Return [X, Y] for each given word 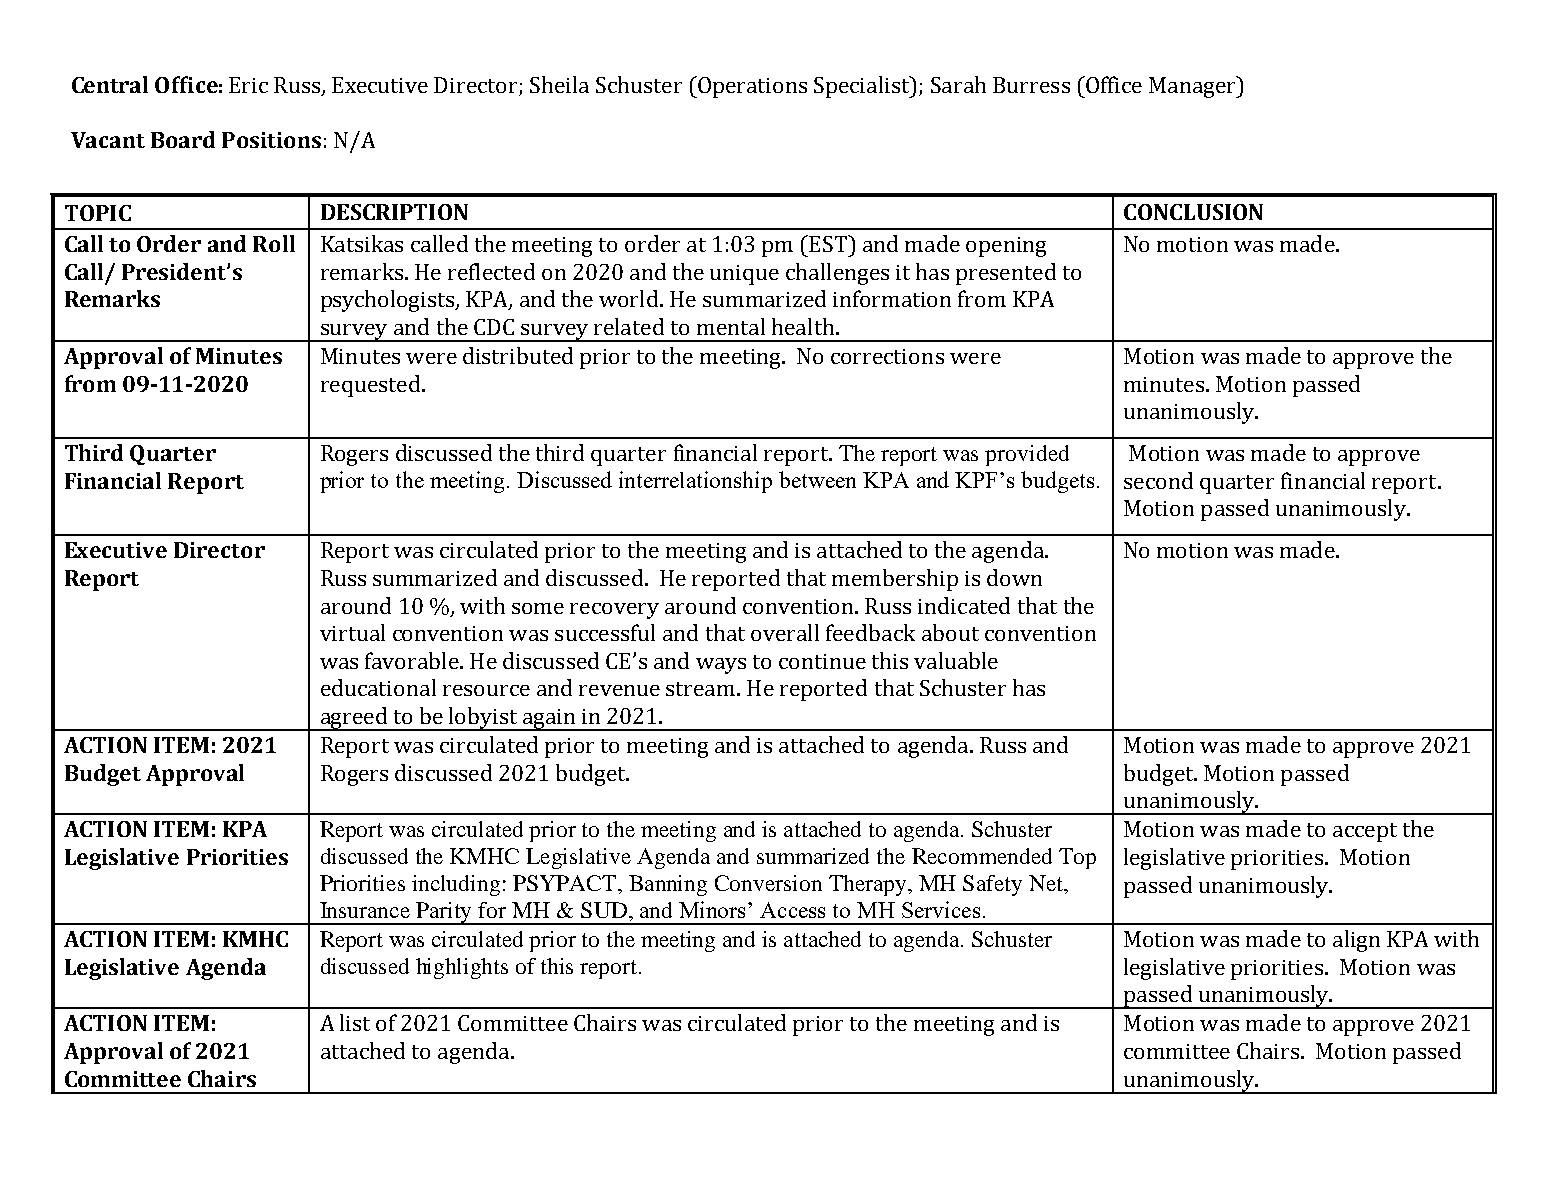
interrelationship [695, 482]
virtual [352, 632]
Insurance [365, 910]
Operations [751, 87]
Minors [714, 909]
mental [731, 326]
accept [1365, 832]
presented [1006, 274]
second [1158, 480]
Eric [248, 85]
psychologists [389, 301]
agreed [354, 719]
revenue [619, 690]
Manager [1194, 87]
